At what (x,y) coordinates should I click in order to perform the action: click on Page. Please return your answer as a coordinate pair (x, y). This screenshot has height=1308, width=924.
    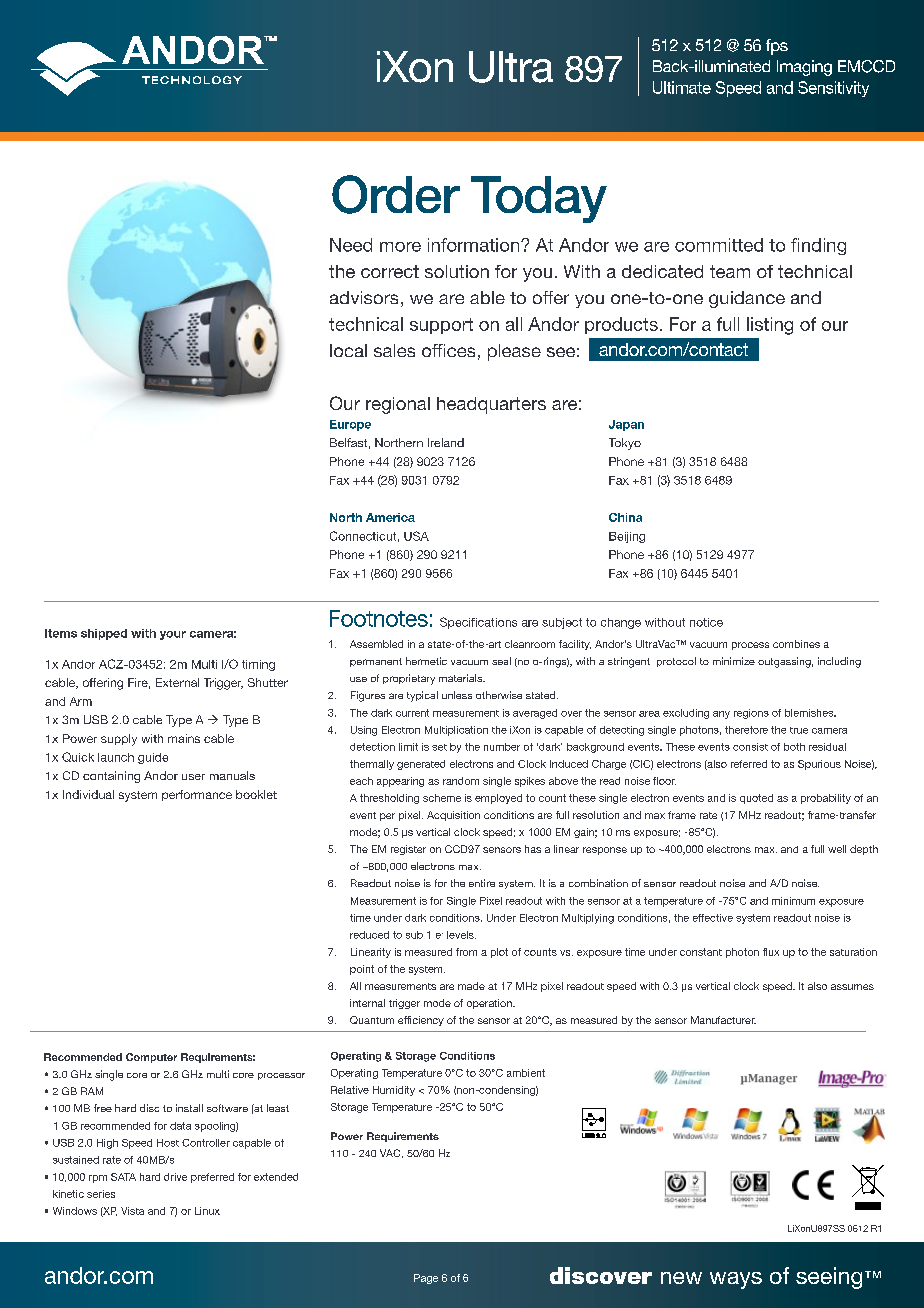
    Looking at the image, I should click on (426, 1279).
